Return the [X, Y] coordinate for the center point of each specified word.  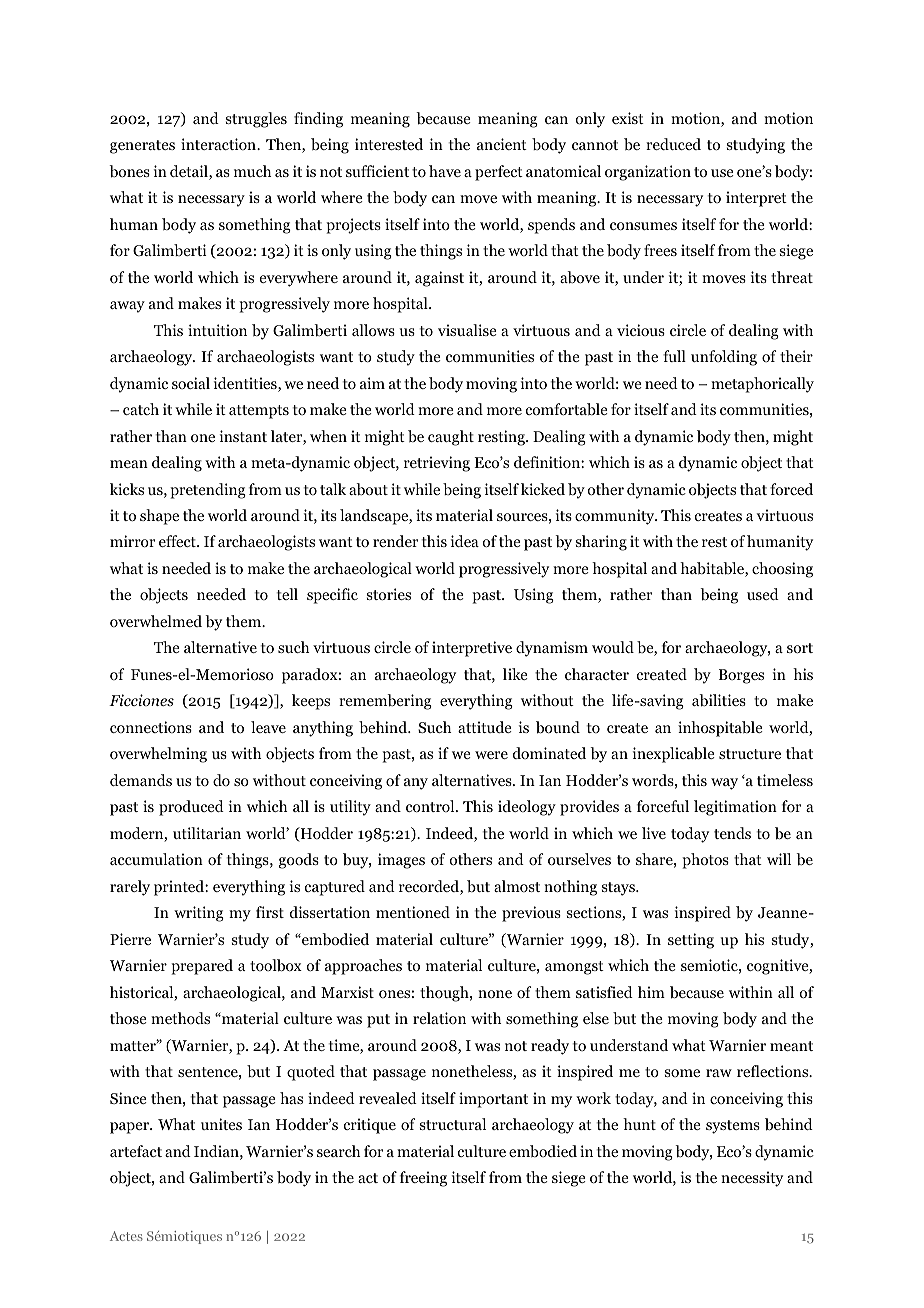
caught [451, 438]
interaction [219, 144]
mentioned [413, 912]
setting [691, 941]
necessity [752, 1179]
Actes [126, 1236]
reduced [673, 144]
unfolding [724, 358]
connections [151, 727]
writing [199, 914]
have [445, 171]
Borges [741, 676]
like [515, 674]
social [191, 383]
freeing [423, 1179]
